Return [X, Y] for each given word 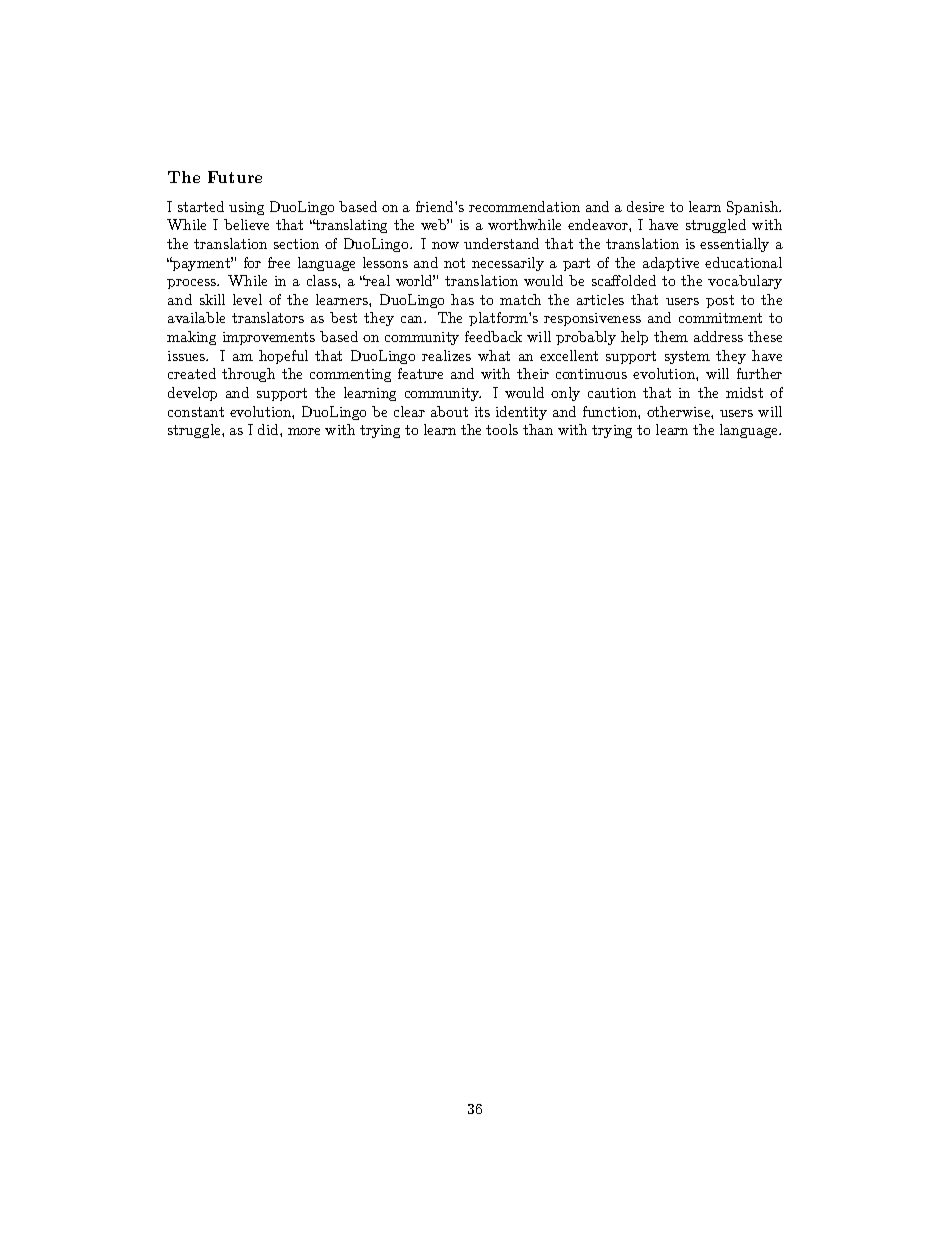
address [718, 336]
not [454, 263]
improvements [269, 338]
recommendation [524, 206]
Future [235, 177]
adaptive [671, 264]
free [279, 262]
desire [645, 206]
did [269, 429]
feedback [493, 336]
